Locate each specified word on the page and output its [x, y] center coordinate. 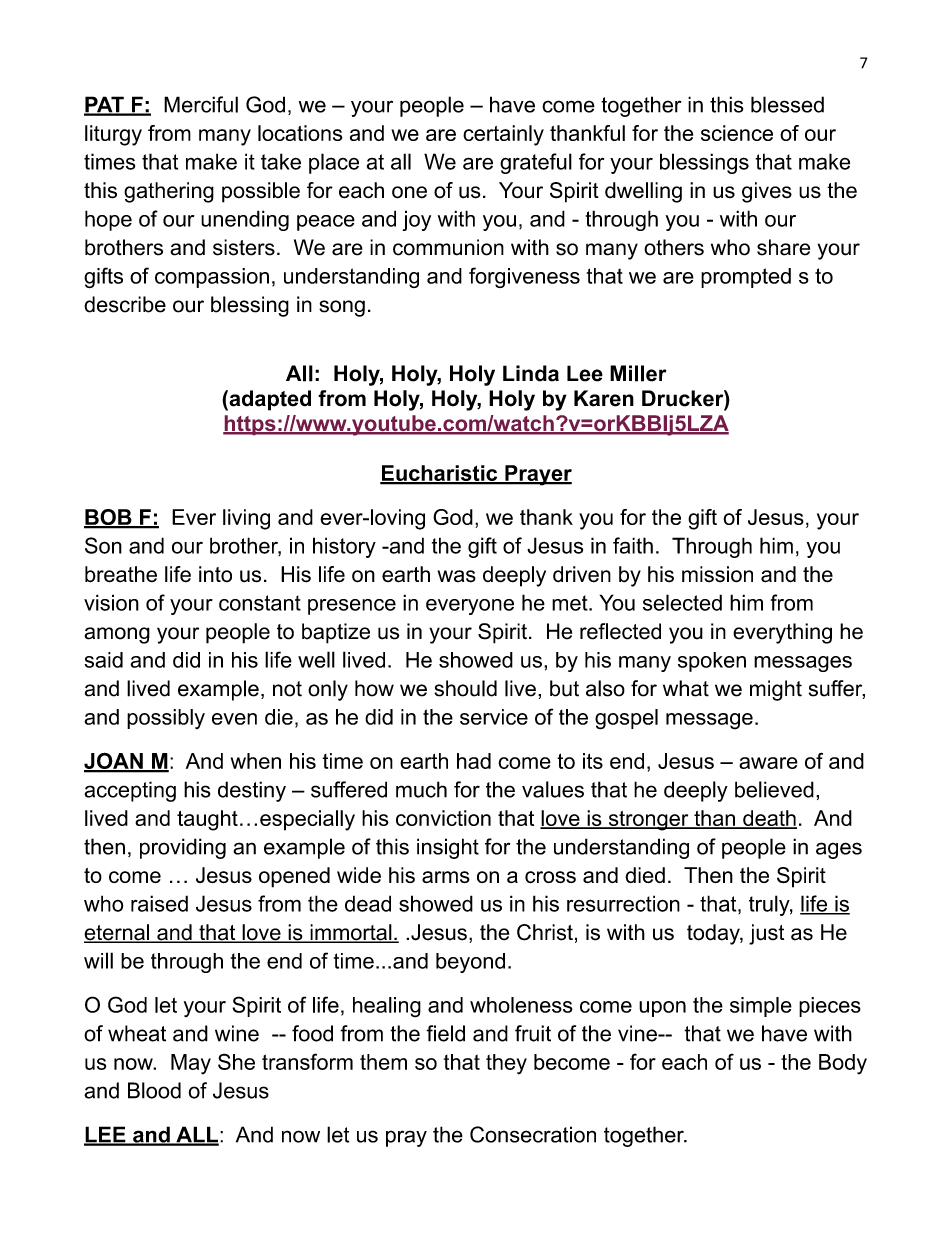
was [457, 576]
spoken [712, 662]
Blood [154, 1090]
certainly [503, 135]
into [215, 574]
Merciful [201, 104]
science [737, 133]
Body [843, 1064]
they [506, 1064]
